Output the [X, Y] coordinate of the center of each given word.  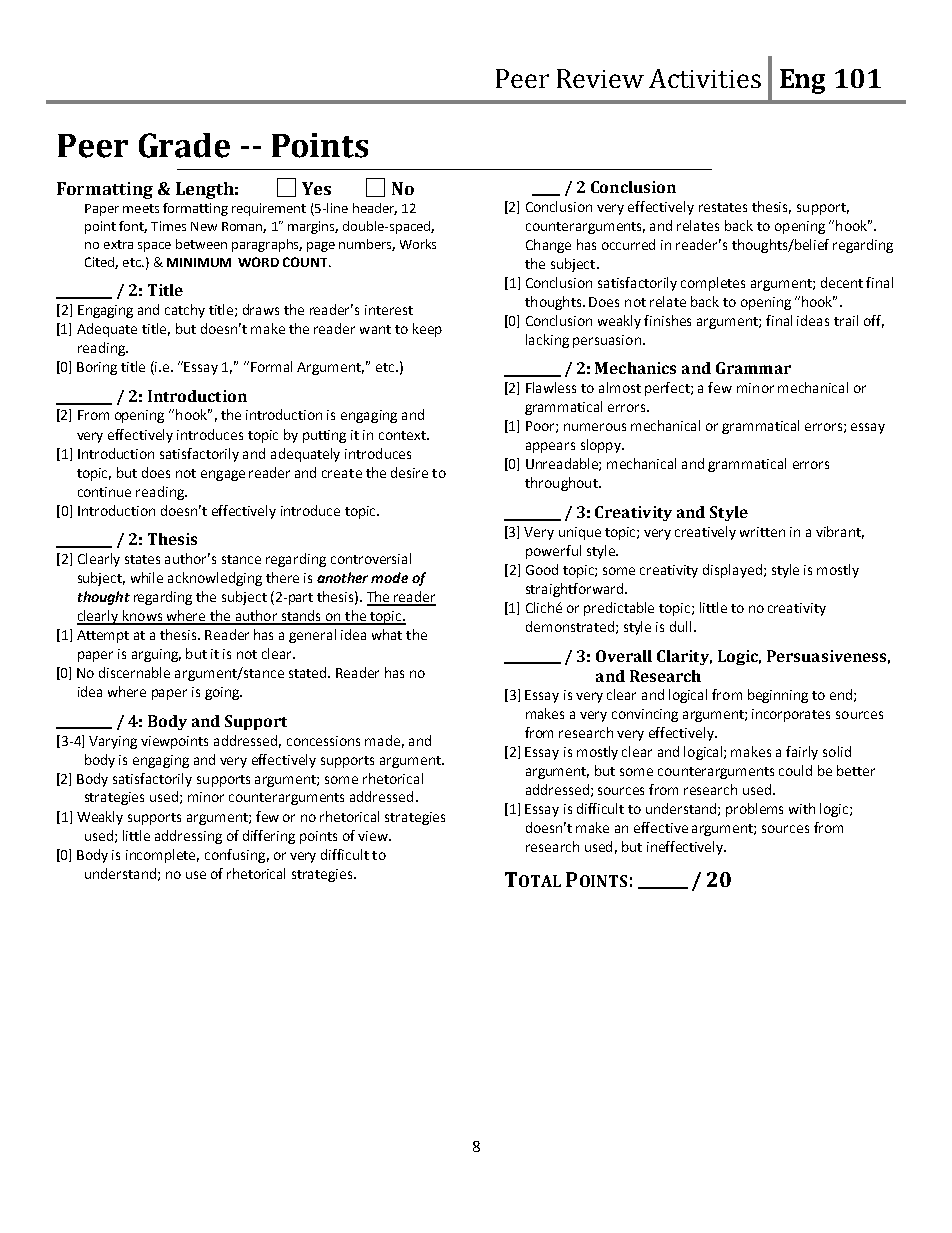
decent [842, 282]
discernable [134, 672]
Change [548, 246]
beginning [778, 696]
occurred [628, 244]
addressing [188, 837]
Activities [705, 78]
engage [223, 475]
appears [550, 447]
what [387, 634]
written [762, 532]
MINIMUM [199, 262]
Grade [184, 145]
